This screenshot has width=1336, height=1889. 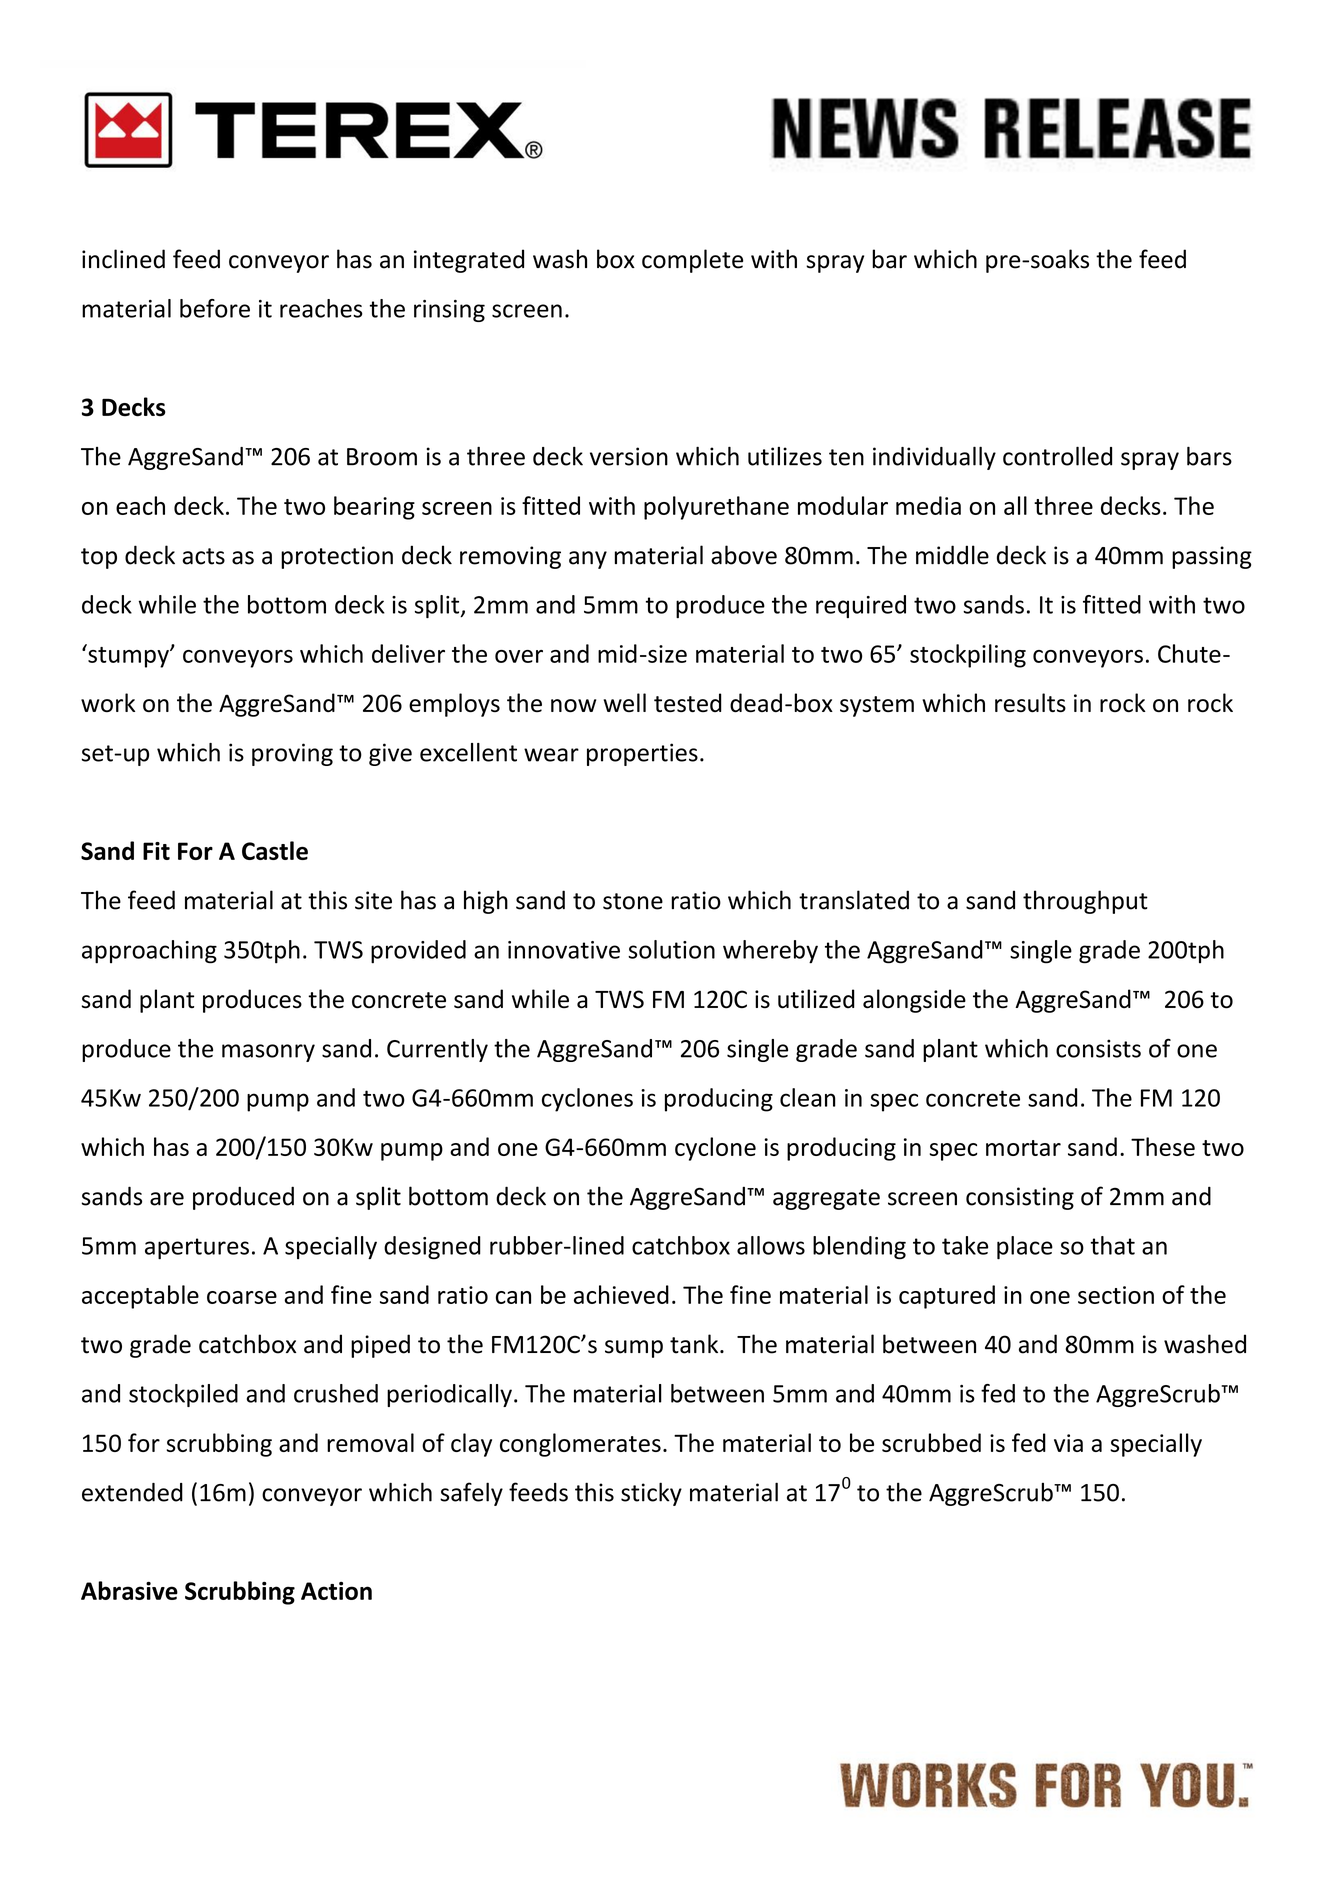 What do you see at coordinates (692, 261) in the screenshot?
I see `complete` at bounding box center [692, 261].
